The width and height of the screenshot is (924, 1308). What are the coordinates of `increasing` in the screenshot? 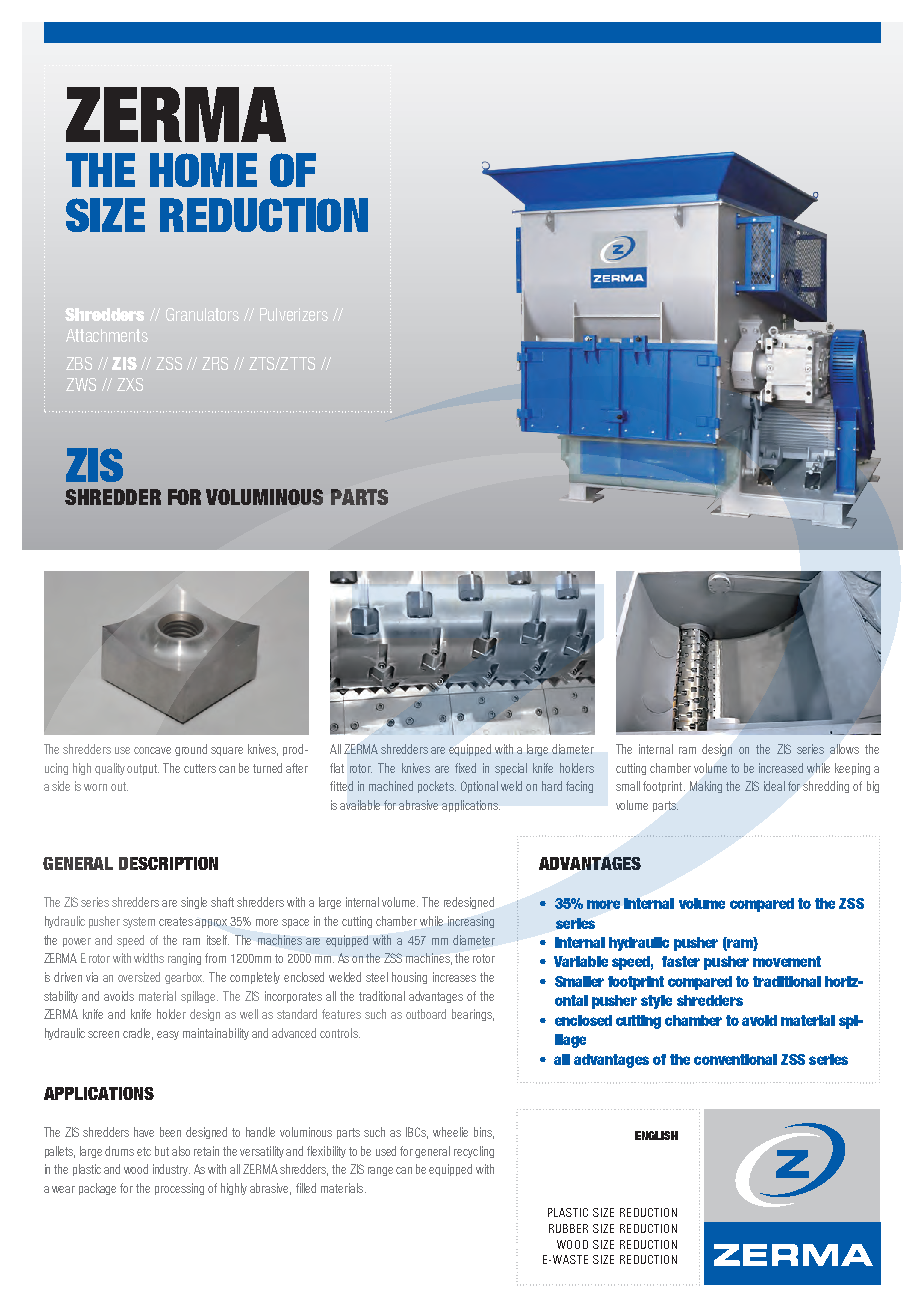 It's located at (471, 922).
